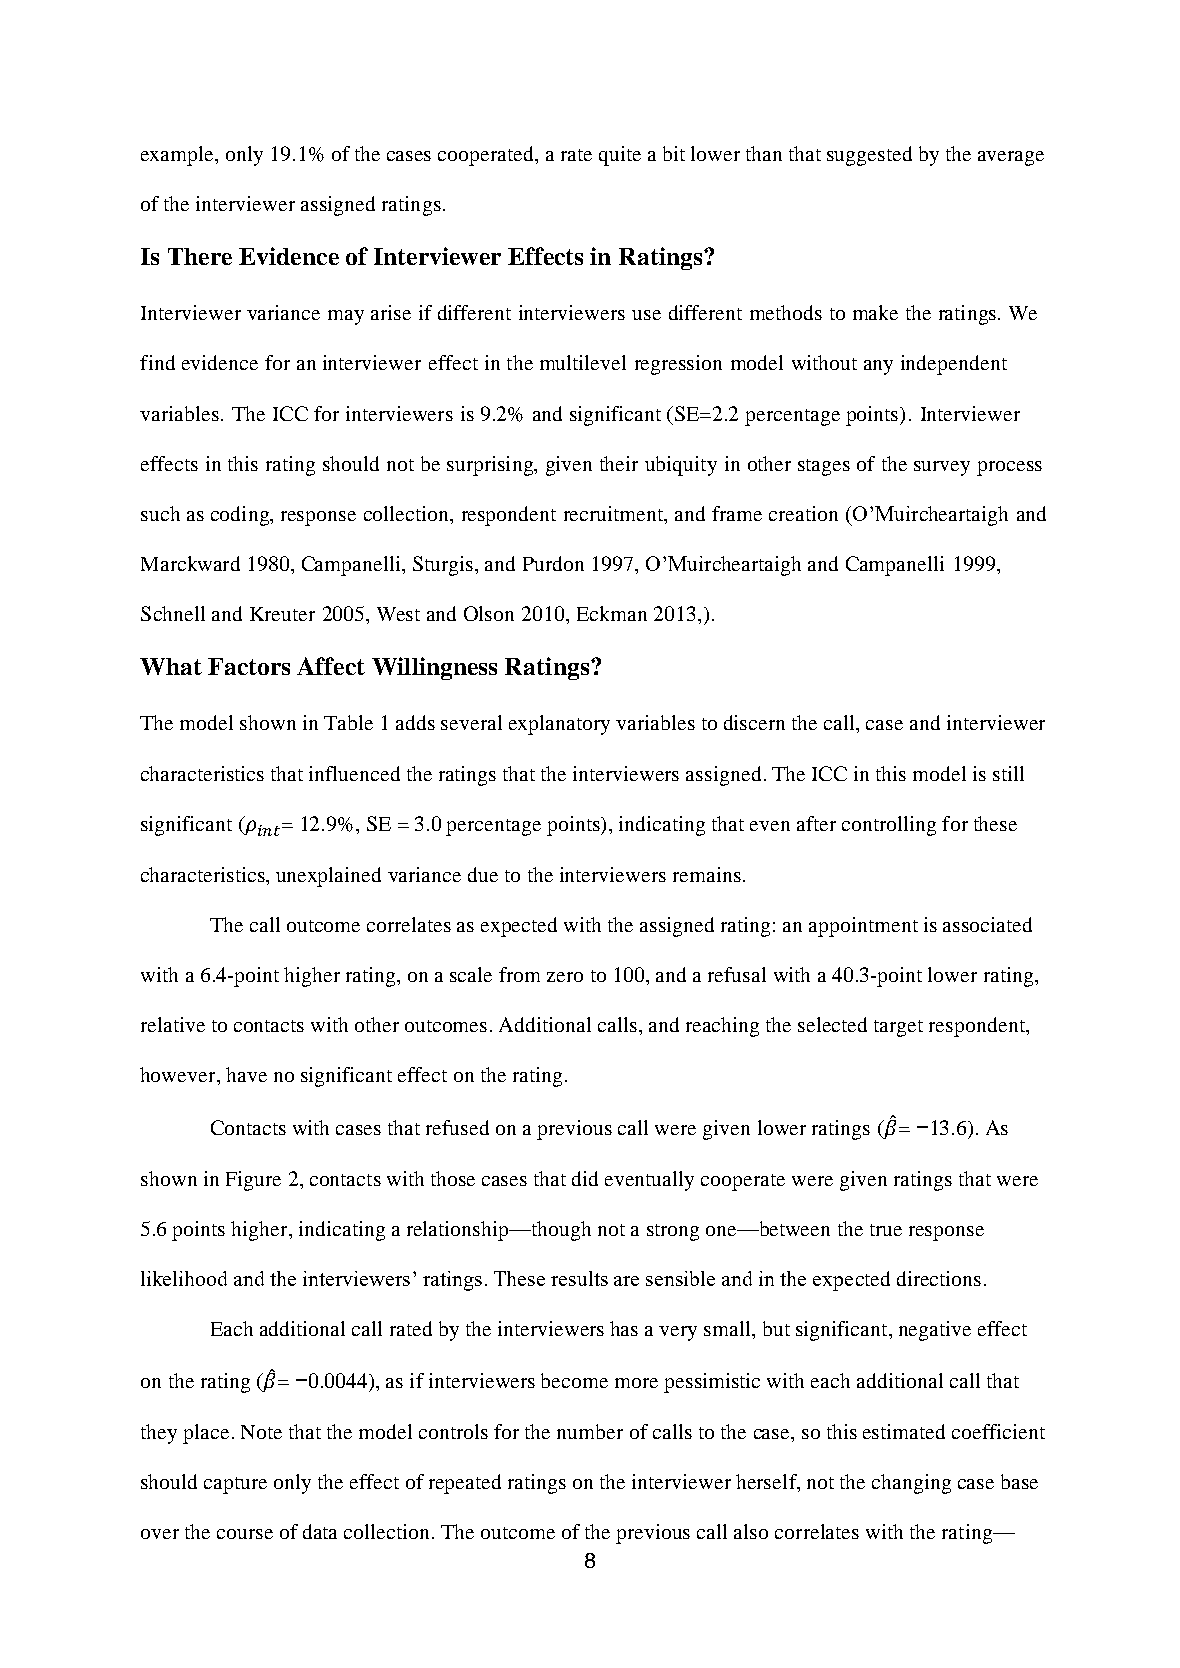 This page has width=1180, height=1668. Describe the element at coordinates (620, 156) in the page. I see `quite` at that location.
